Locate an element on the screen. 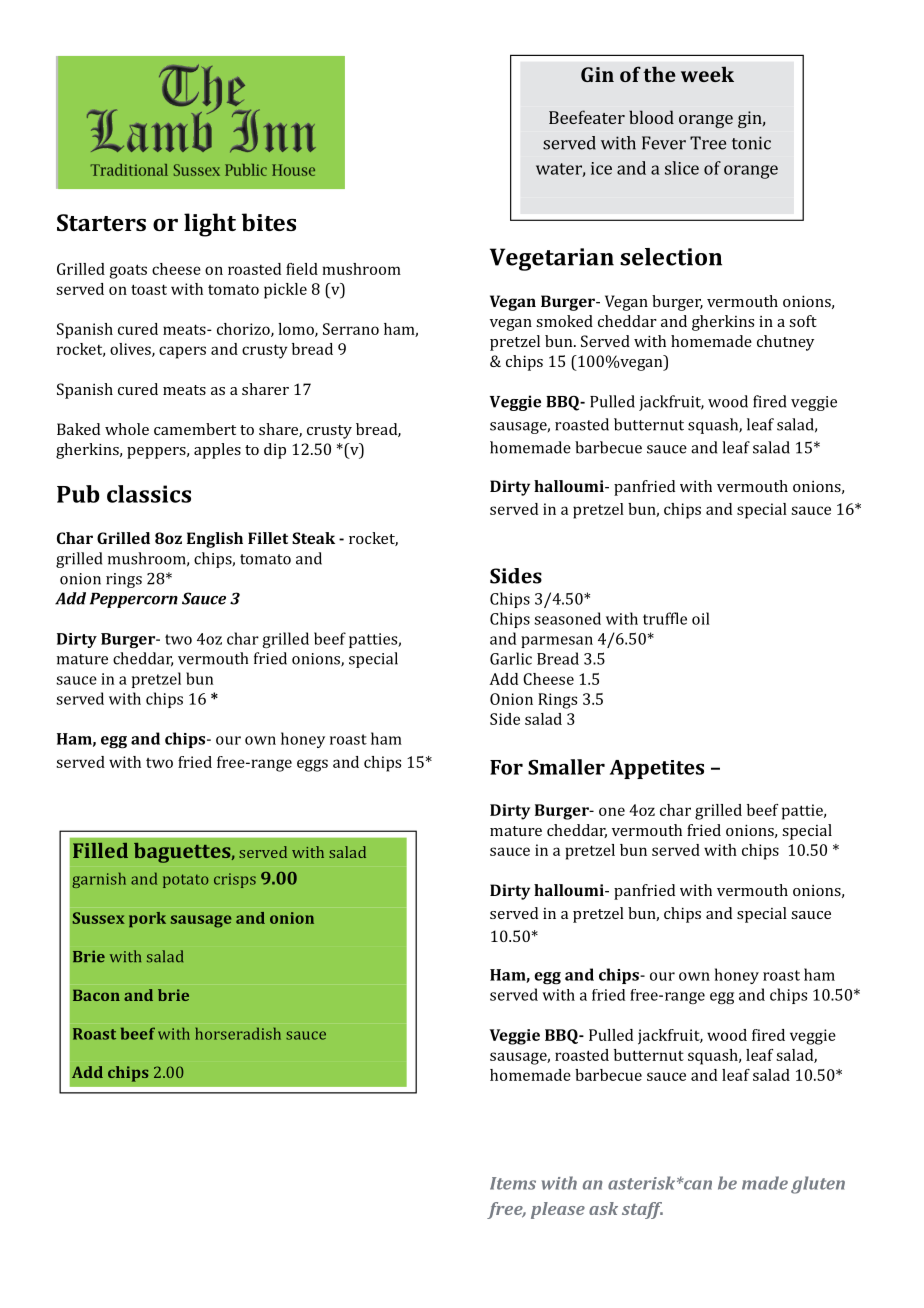 Image resolution: width=924 pixels, height=1308 pixels. blood is located at coordinates (651, 117).
